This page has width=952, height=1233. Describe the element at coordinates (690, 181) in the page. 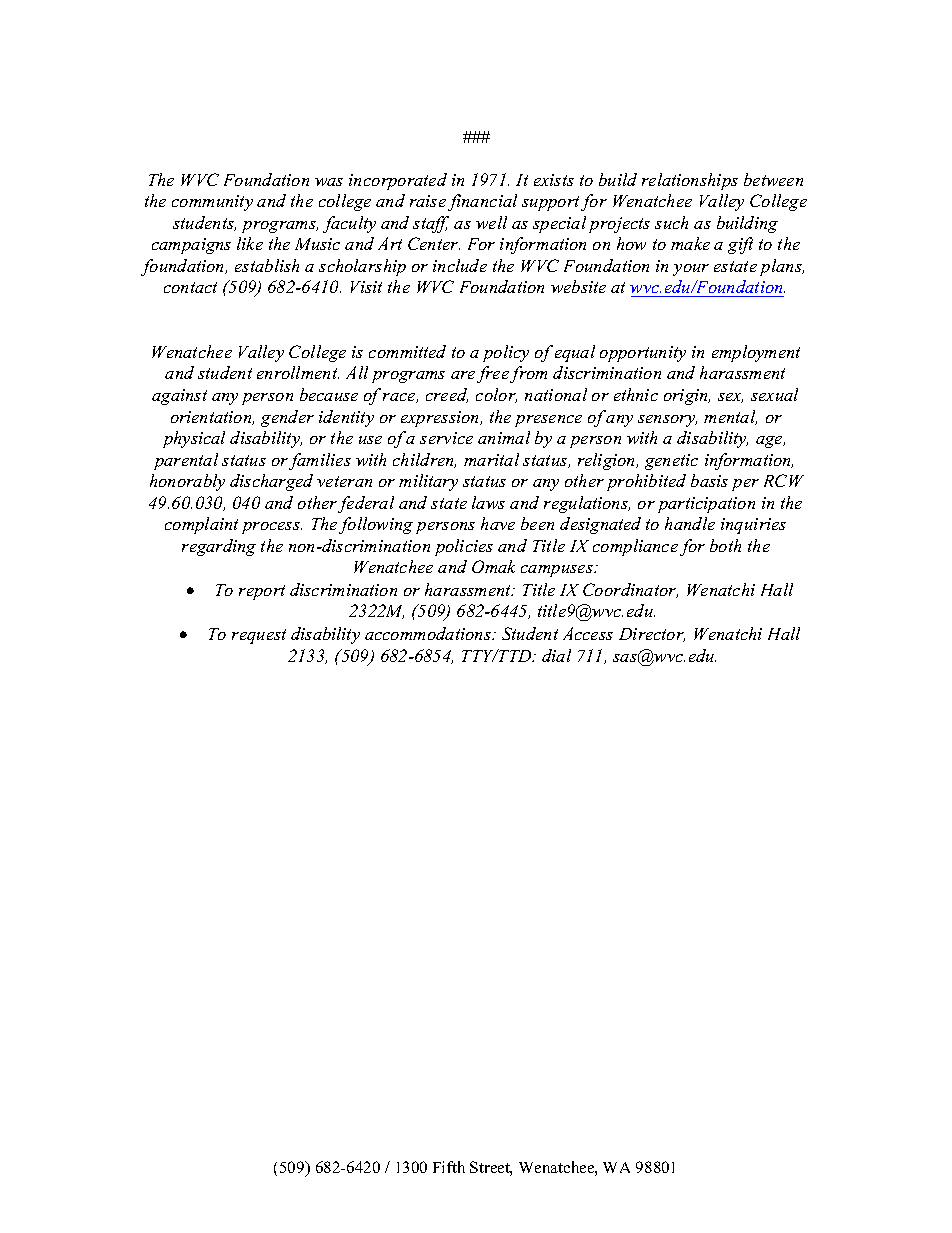

I see `relationships` at that location.
